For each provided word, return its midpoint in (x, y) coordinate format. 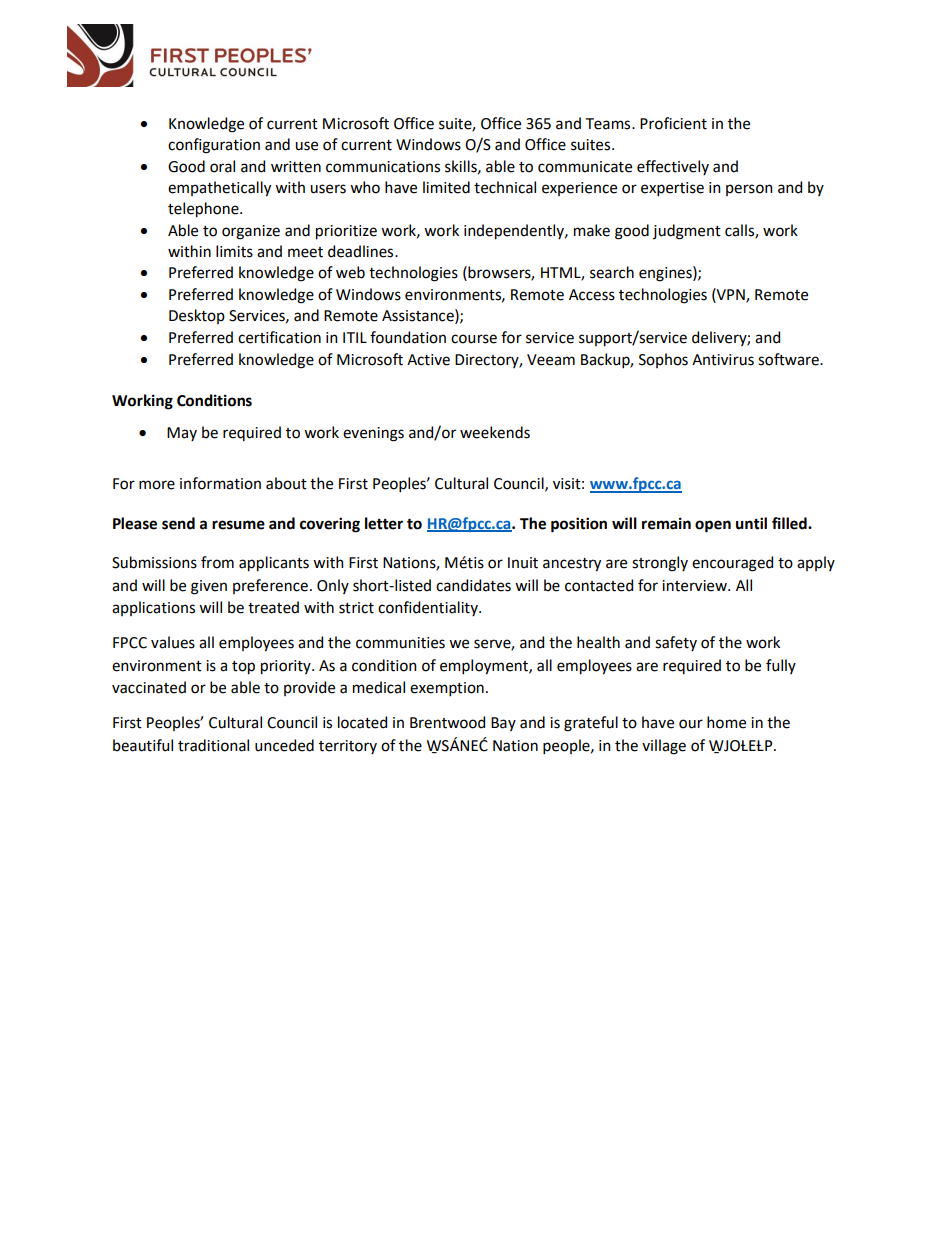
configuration (214, 146)
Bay (503, 724)
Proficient (673, 123)
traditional (213, 745)
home (726, 722)
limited (446, 187)
